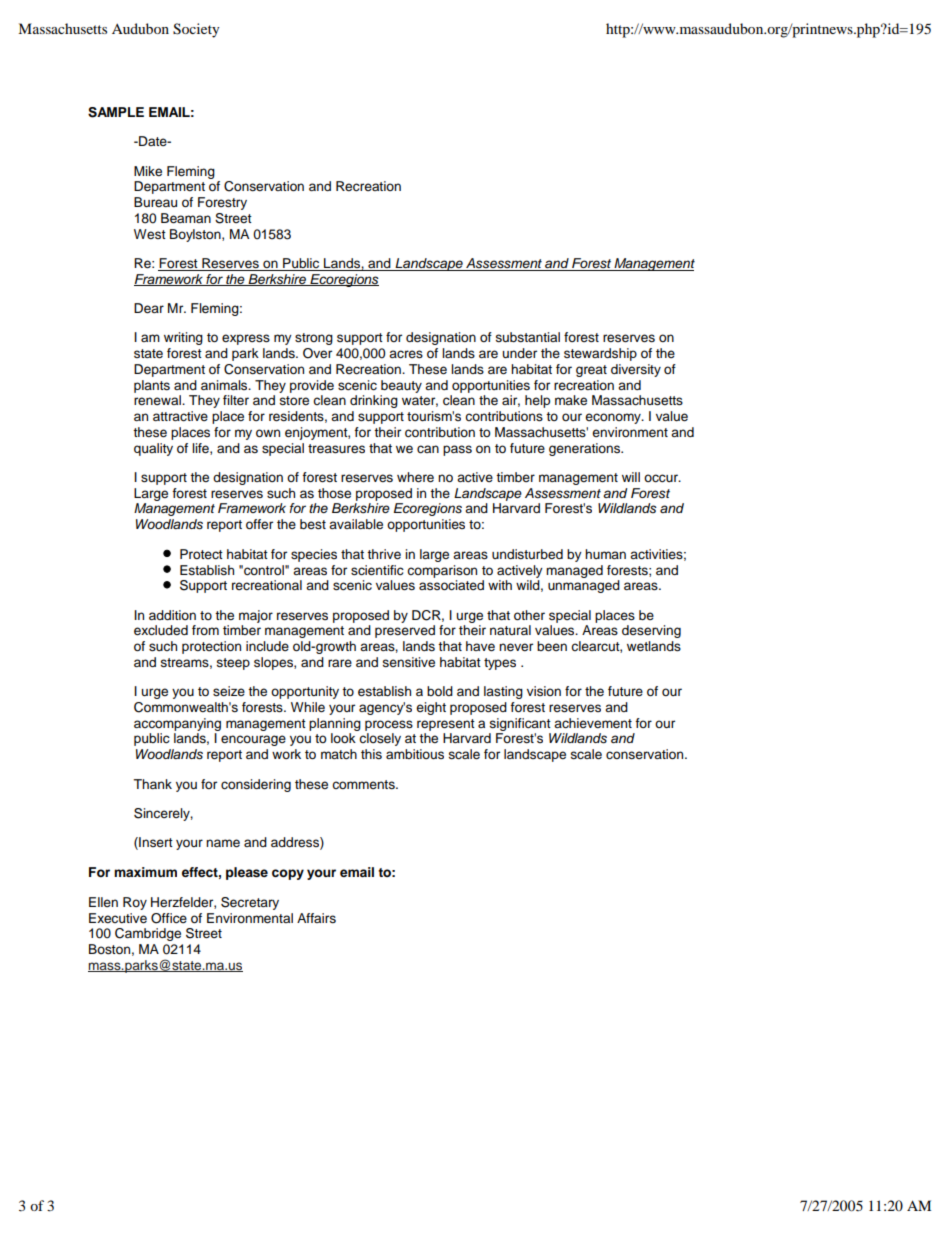 Image resolution: width=952 pixels, height=1233 pixels. What do you see at coordinates (169, 918) in the screenshot?
I see `Office` at bounding box center [169, 918].
